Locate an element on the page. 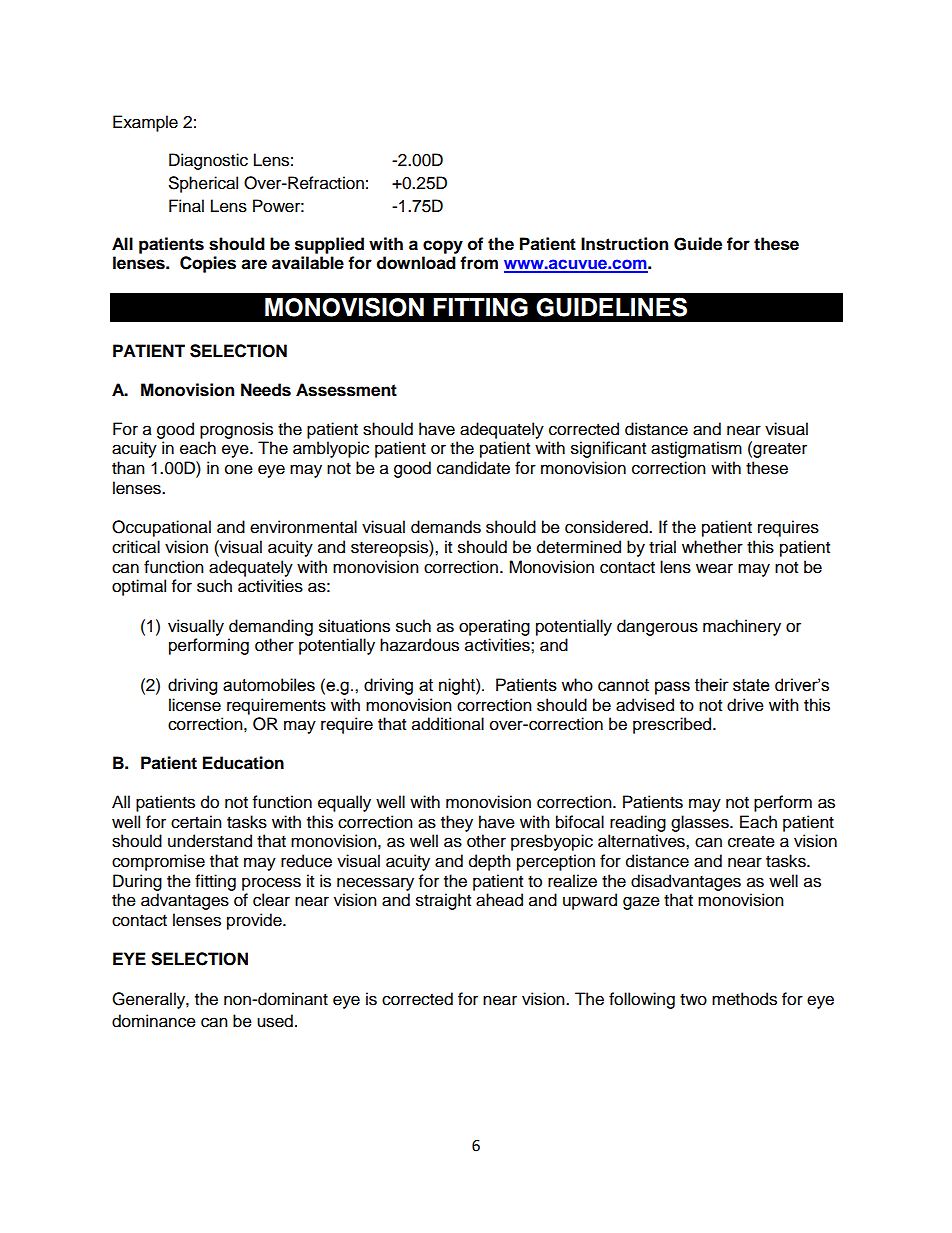  prognosis is located at coordinates (236, 430).
